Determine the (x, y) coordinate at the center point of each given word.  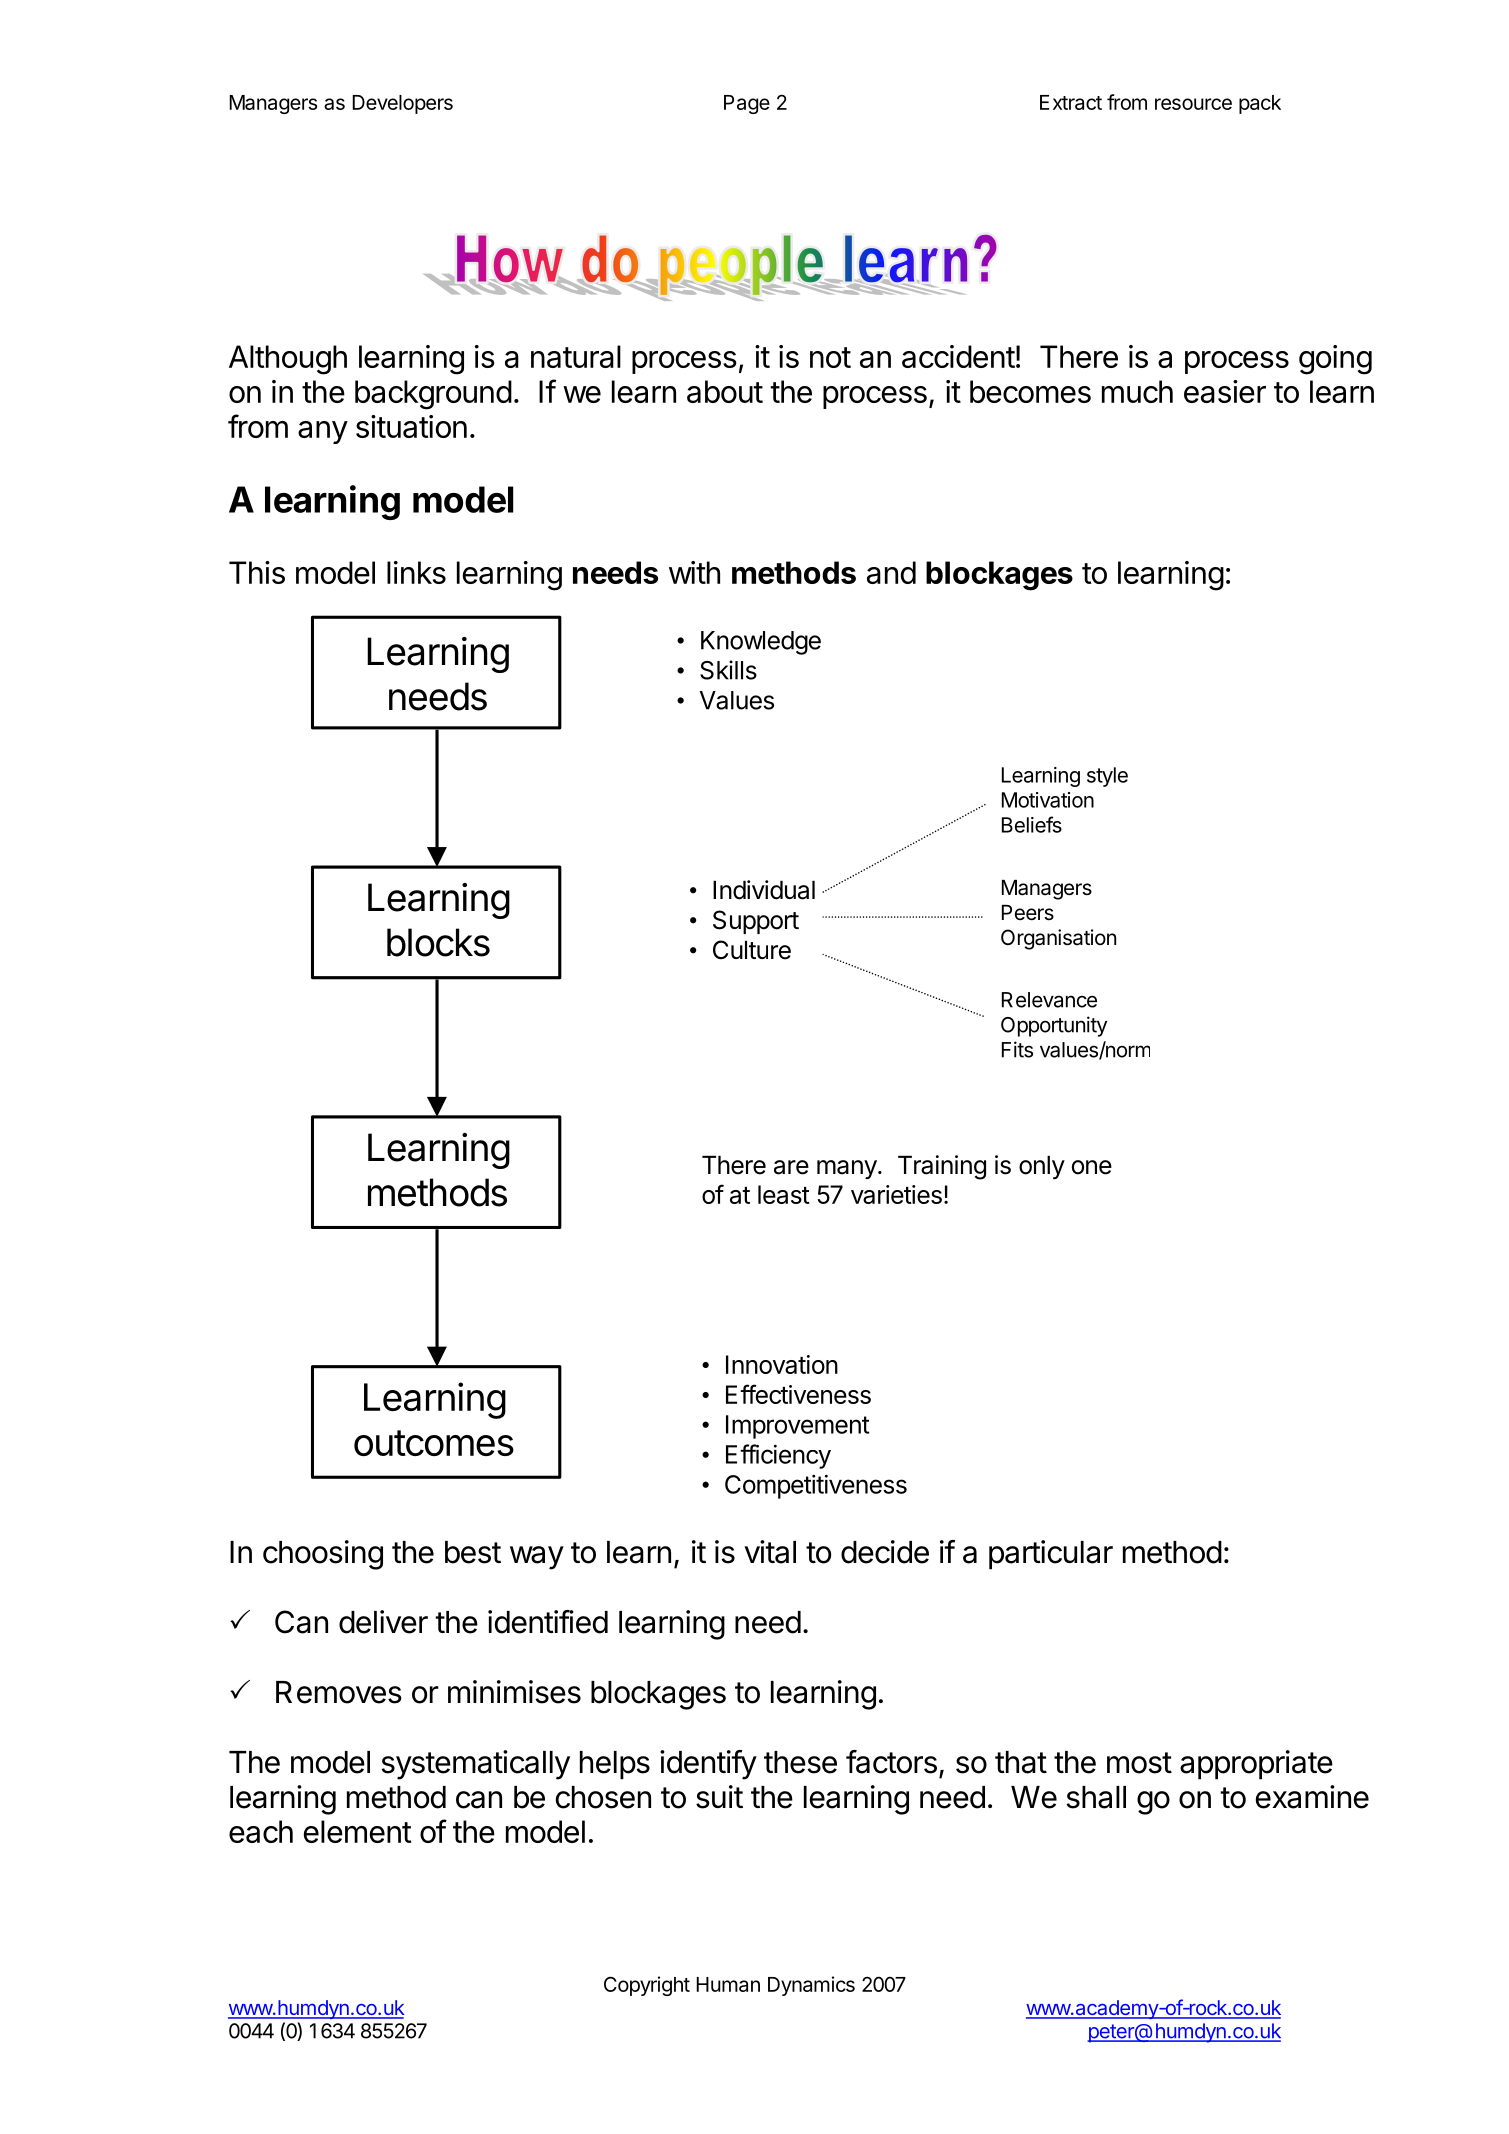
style (1107, 777)
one (1092, 1167)
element (357, 1831)
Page (747, 104)
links (416, 572)
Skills (728, 670)
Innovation (782, 1364)
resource (1193, 104)
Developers (402, 104)
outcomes (434, 1443)
